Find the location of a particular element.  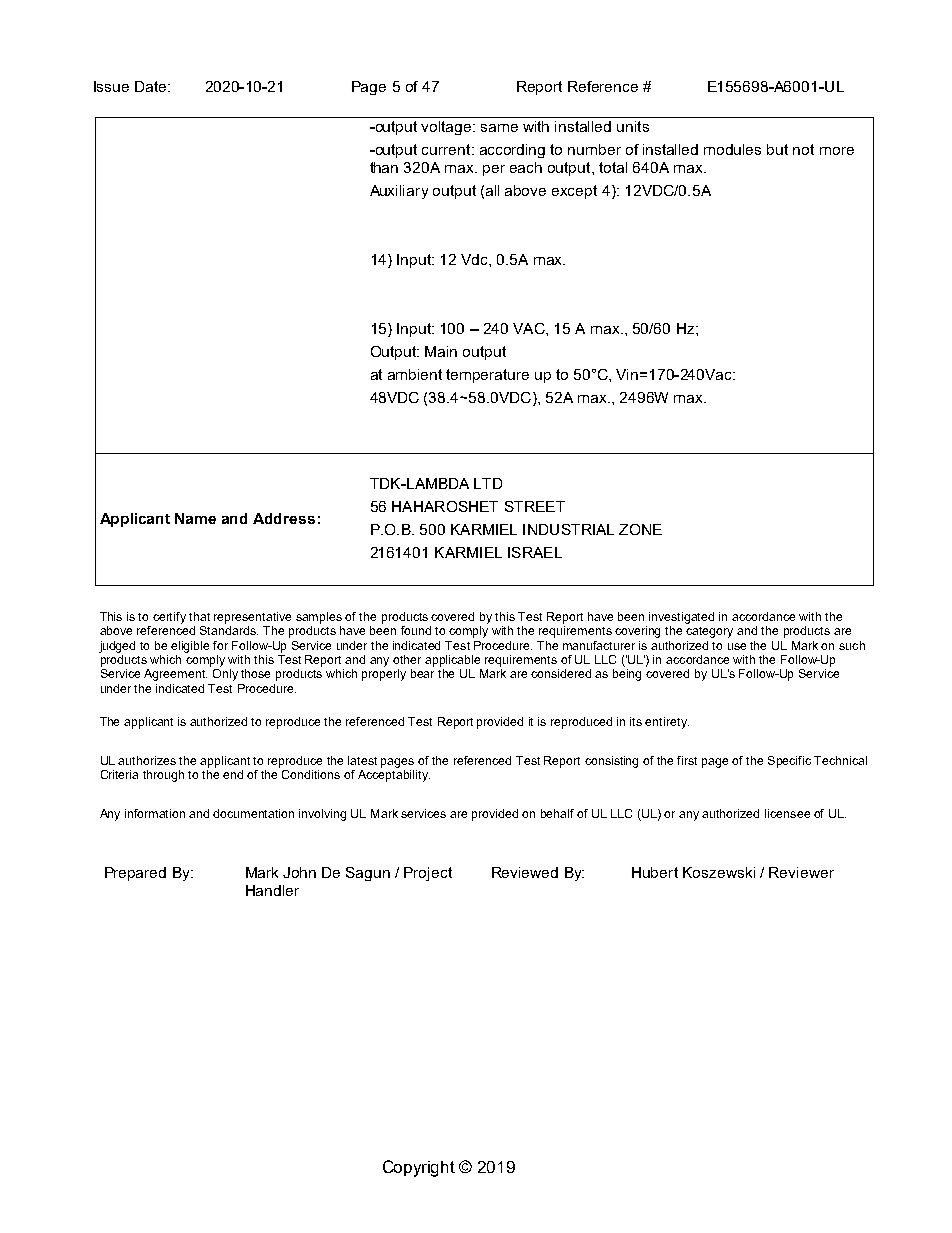

same is located at coordinates (499, 128).
